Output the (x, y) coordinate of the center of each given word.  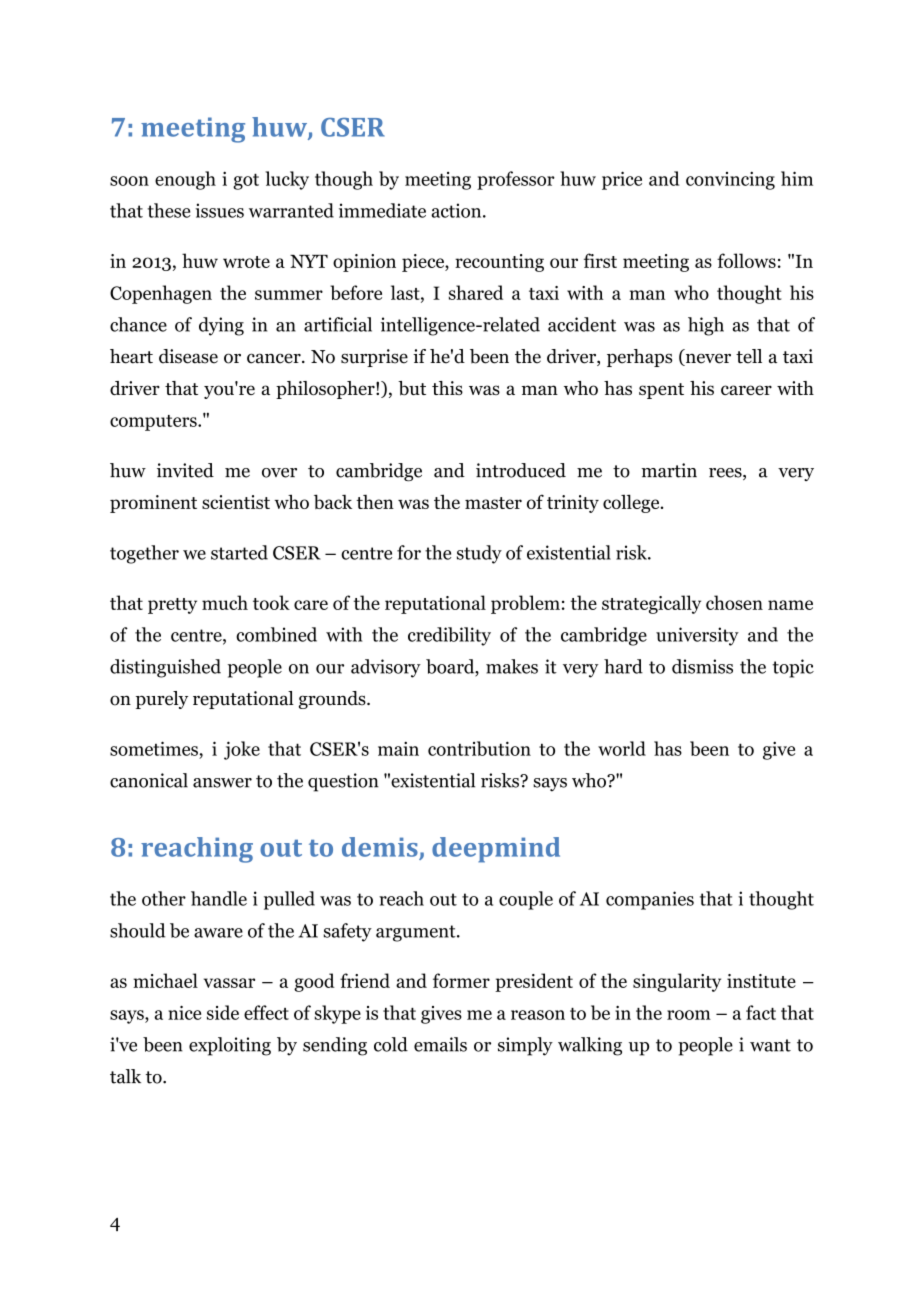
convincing (730, 180)
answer (222, 783)
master (493, 503)
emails (440, 1044)
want (770, 1045)
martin (669, 470)
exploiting (230, 1046)
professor (516, 180)
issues (219, 210)
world (622, 748)
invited (185, 470)
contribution (479, 748)
